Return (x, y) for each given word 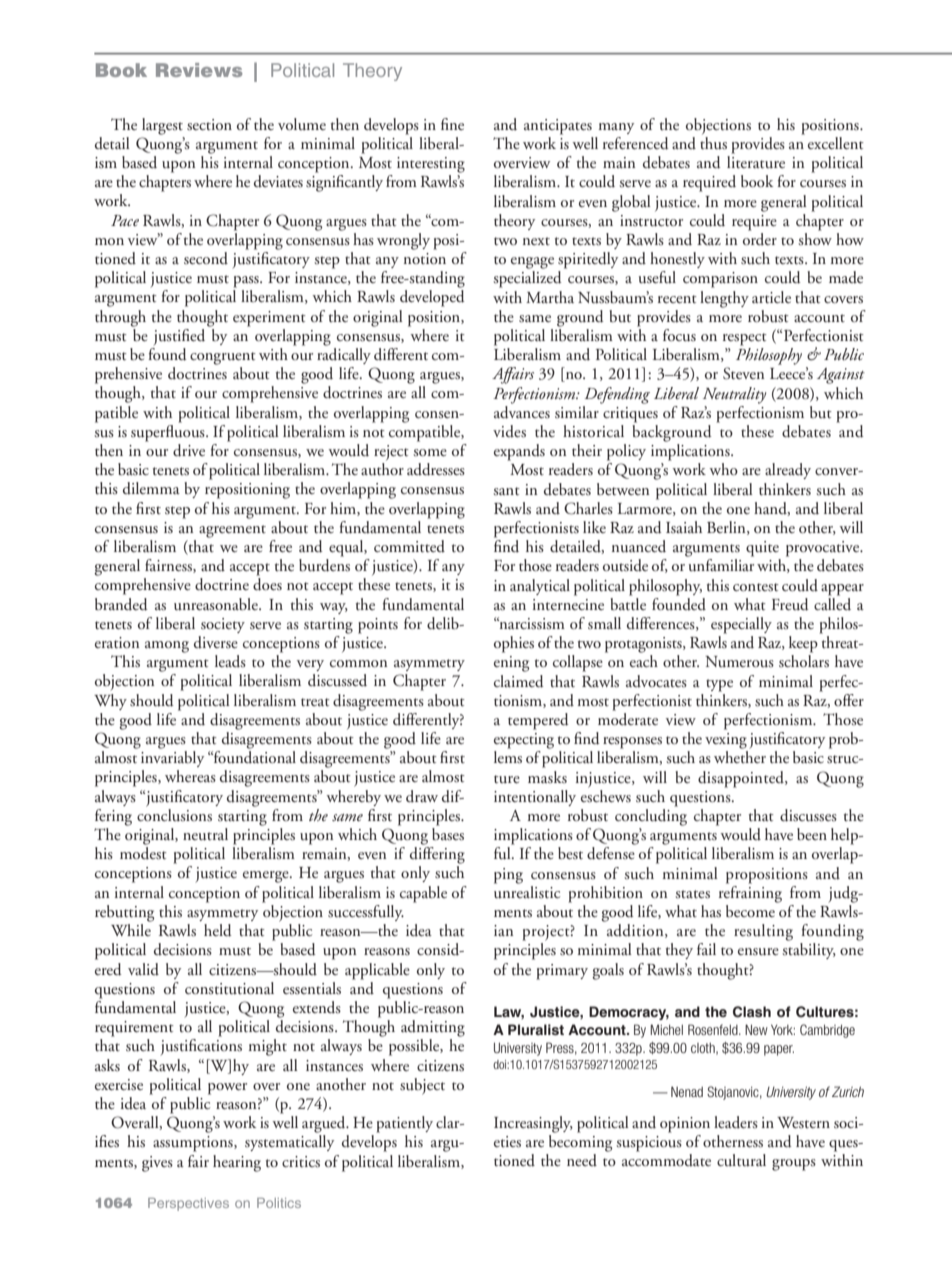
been (812, 834)
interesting (431, 165)
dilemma (151, 488)
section (209, 125)
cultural (741, 1160)
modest (143, 853)
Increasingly (533, 1124)
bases (448, 834)
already (788, 471)
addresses (436, 469)
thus (713, 143)
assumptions (194, 1144)
